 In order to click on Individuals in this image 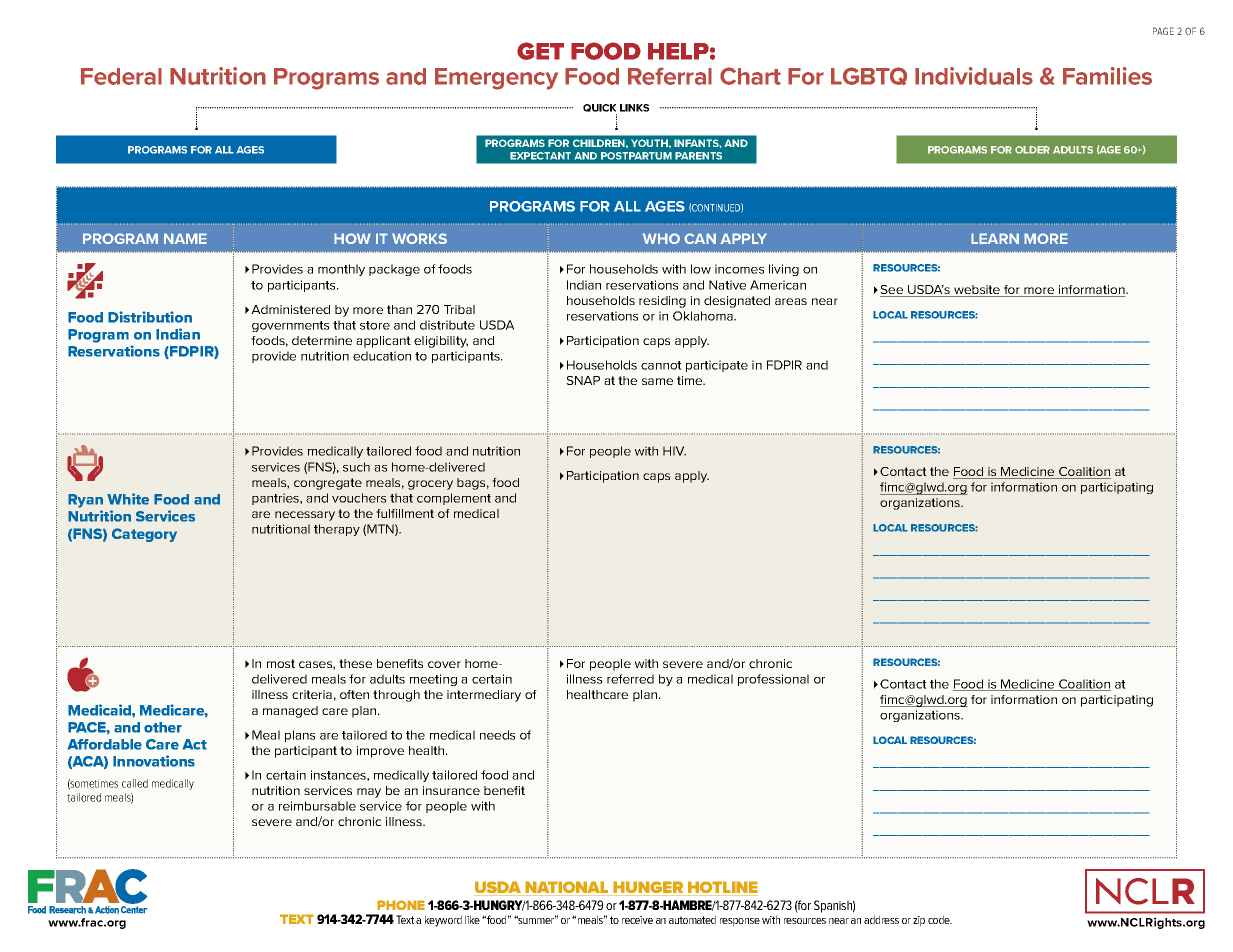, I will do `click(974, 76)`.
